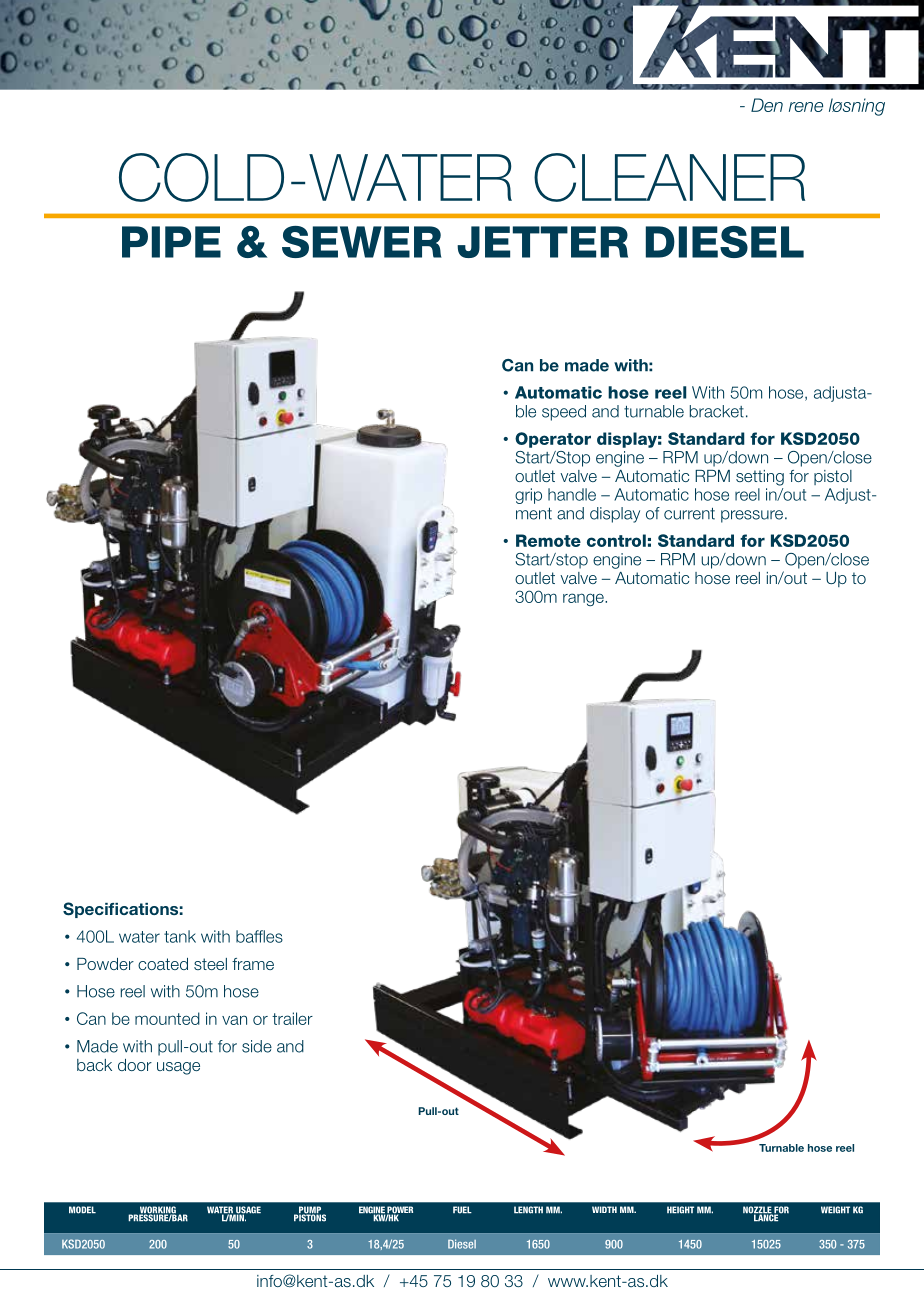 Image resolution: width=924 pixels, height=1308 pixels. What do you see at coordinates (462, 1210) in the page?
I see `FUEL` at bounding box center [462, 1210].
